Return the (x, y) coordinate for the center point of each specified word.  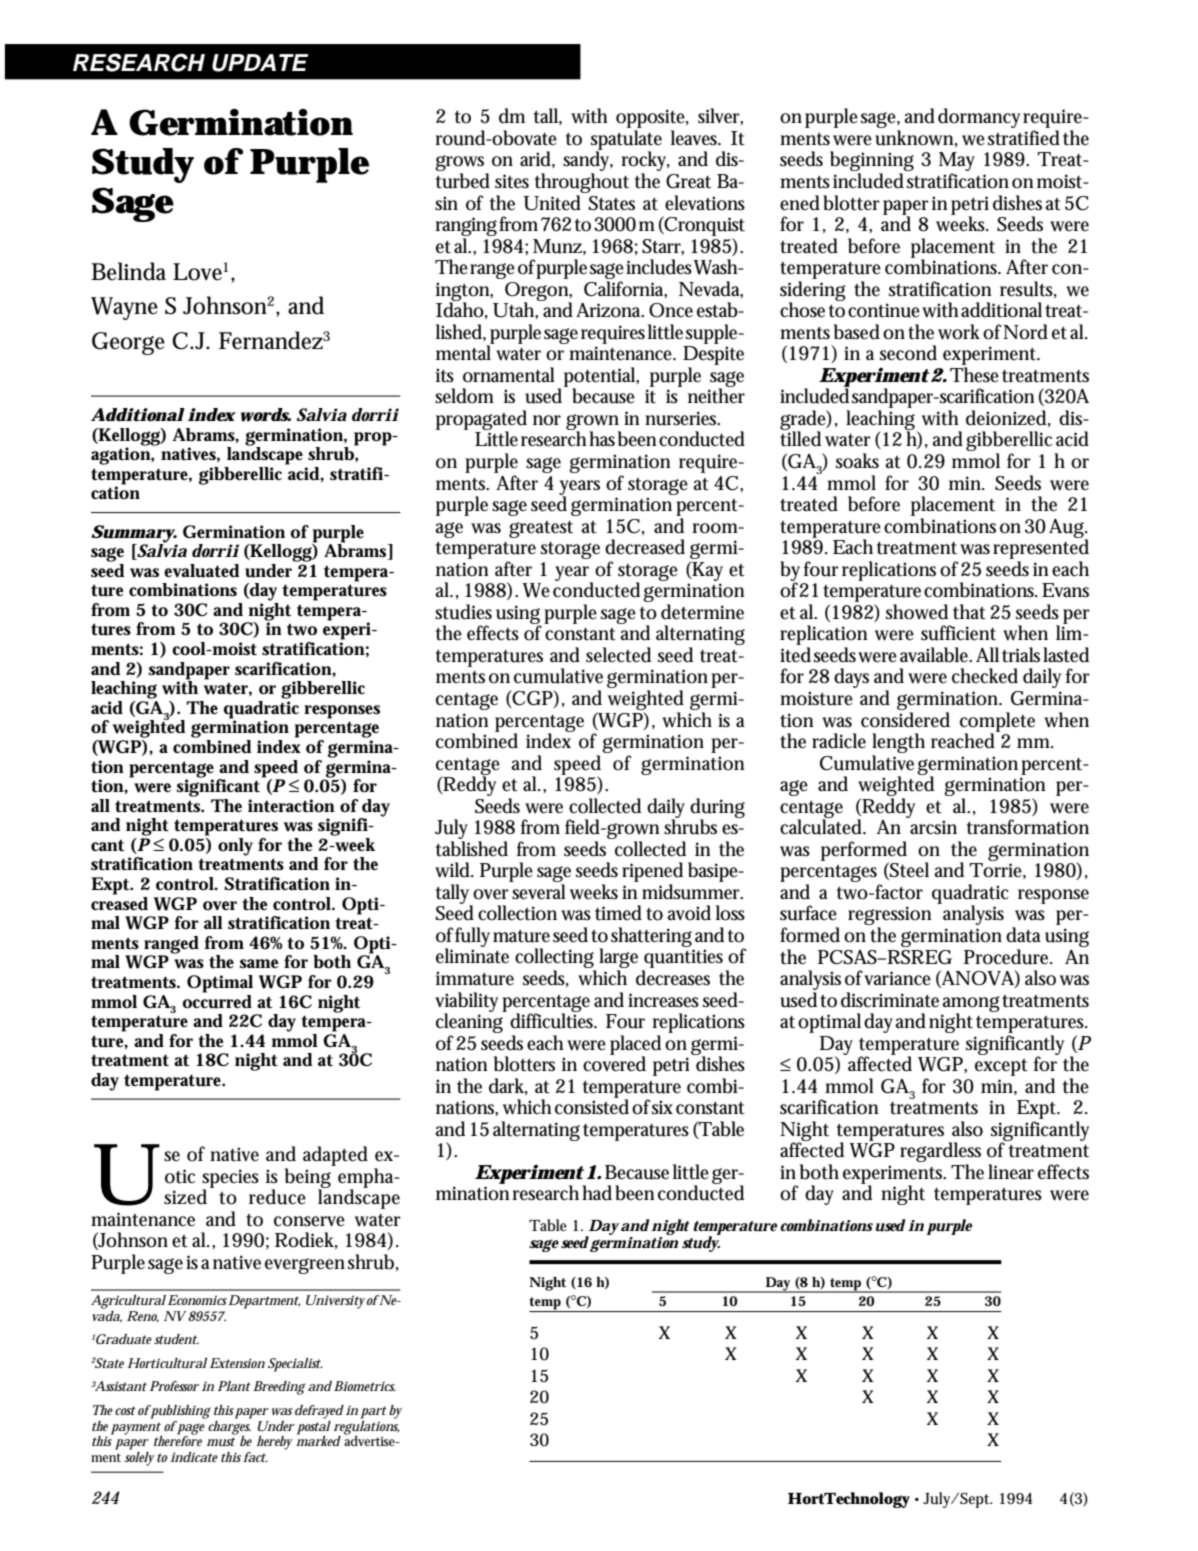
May (957, 163)
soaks (857, 461)
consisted (592, 1106)
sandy (588, 162)
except (1001, 1067)
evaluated (201, 571)
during (717, 809)
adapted (335, 1156)
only (235, 847)
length (898, 744)
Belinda (128, 271)
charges (230, 1427)
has (602, 439)
